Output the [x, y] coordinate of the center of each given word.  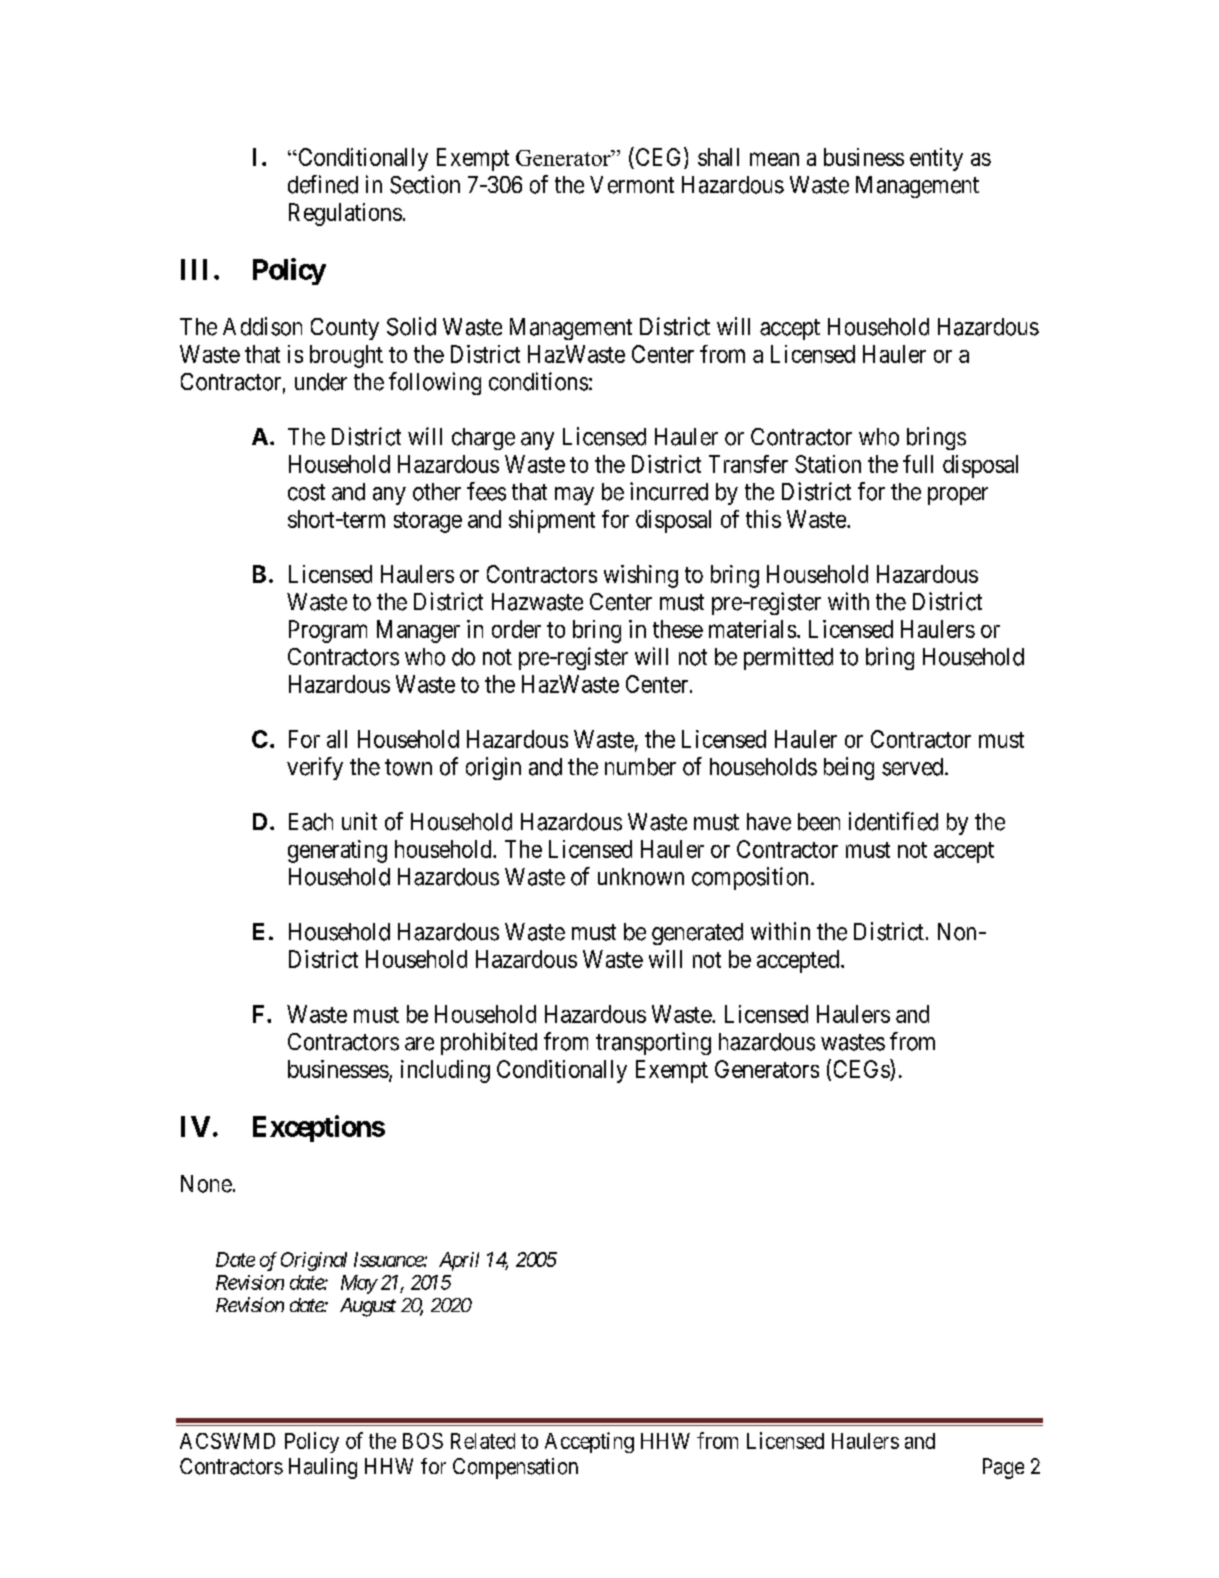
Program [328, 631]
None [206, 1184]
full [918, 464]
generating [337, 851]
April [459, 1261]
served [914, 767]
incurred [669, 491]
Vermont [632, 185]
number [640, 767]
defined [323, 184]
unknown [641, 877]
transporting [653, 1043]
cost [306, 492]
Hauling [323, 1468]
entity [936, 159]
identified [893, 821]
